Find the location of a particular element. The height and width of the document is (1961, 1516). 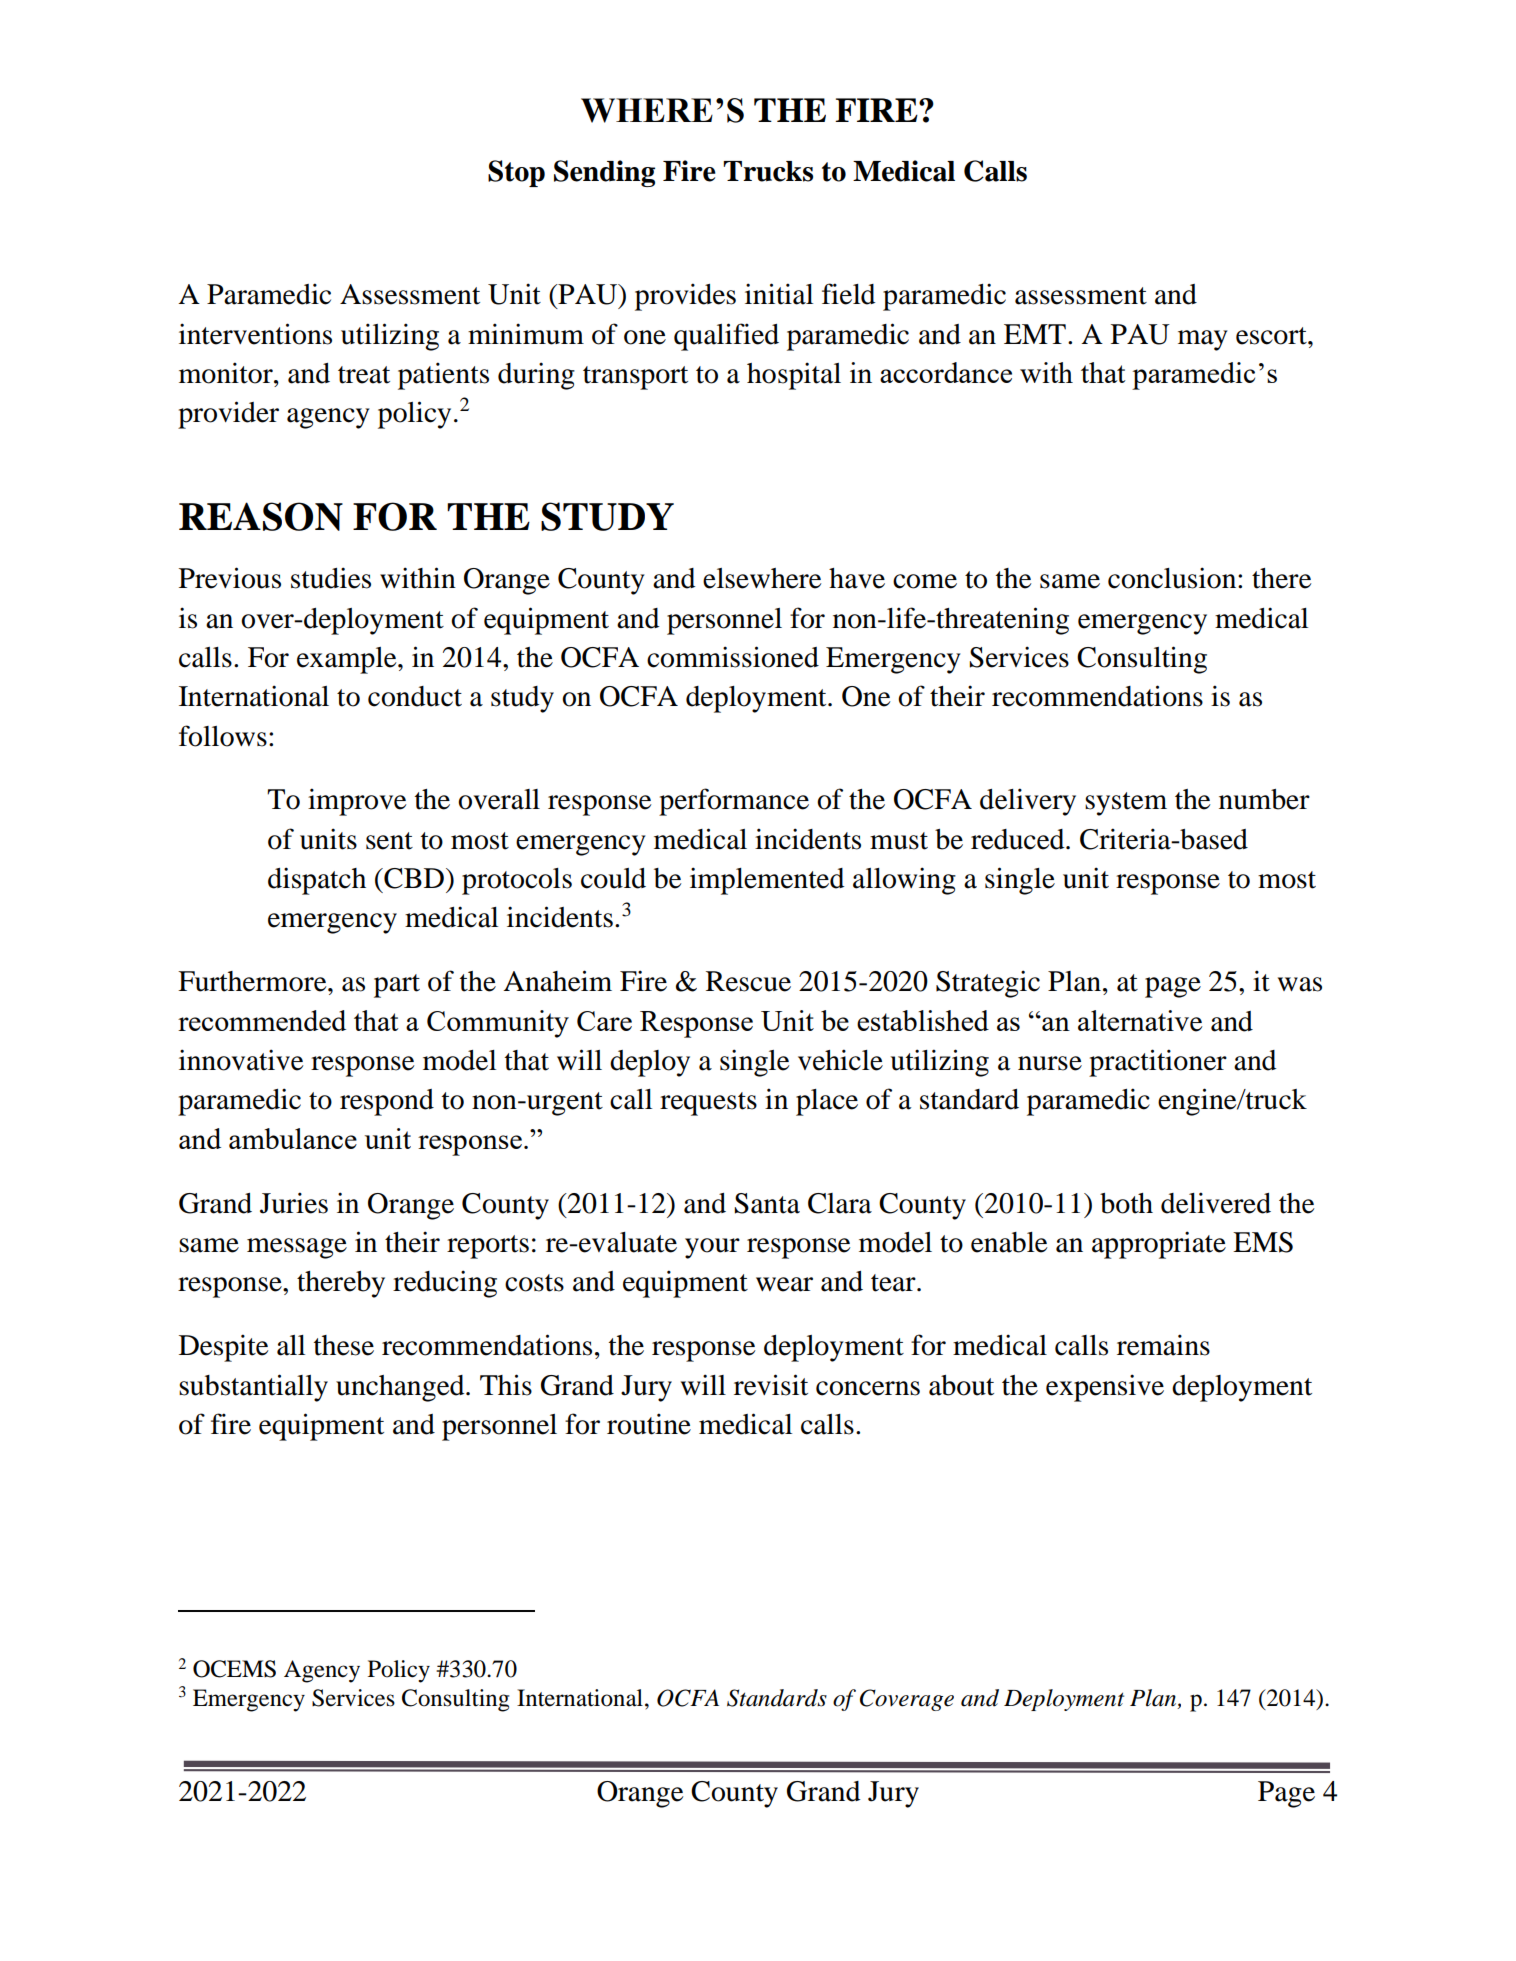

requests is located at coordinates (708, 1104).
